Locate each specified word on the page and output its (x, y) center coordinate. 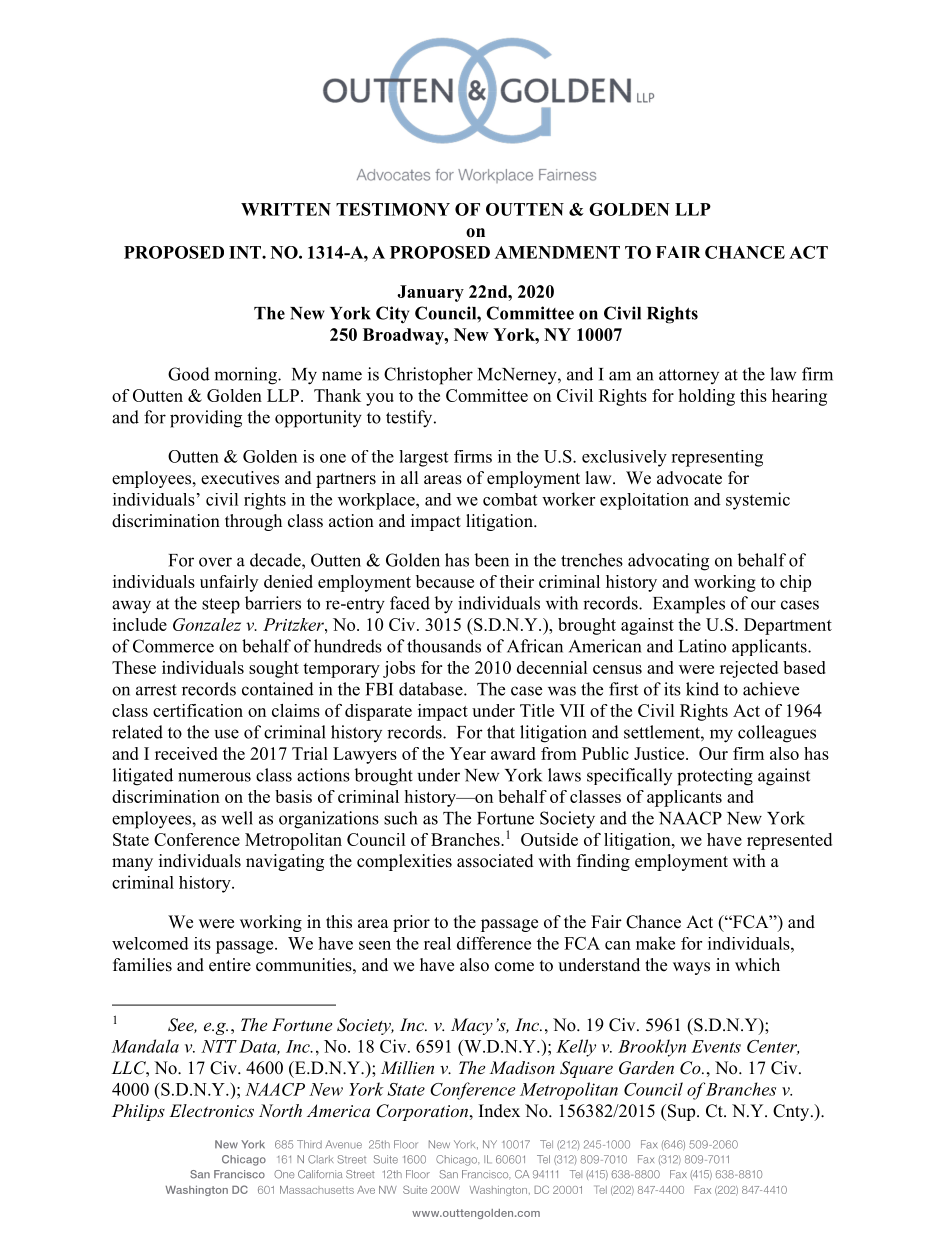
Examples (689, 605)
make (655, 943)
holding (706, 397)
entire (230, 965)
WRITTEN (286, 209)
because (445, 581)
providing (206, 419)
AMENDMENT (557, 252)
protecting (715, 777)
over (215, 562)
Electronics (211, 1110)
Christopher (428, 376)
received (186, 753)
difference (494, 943)
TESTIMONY (393, 209)
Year (468, 753)
